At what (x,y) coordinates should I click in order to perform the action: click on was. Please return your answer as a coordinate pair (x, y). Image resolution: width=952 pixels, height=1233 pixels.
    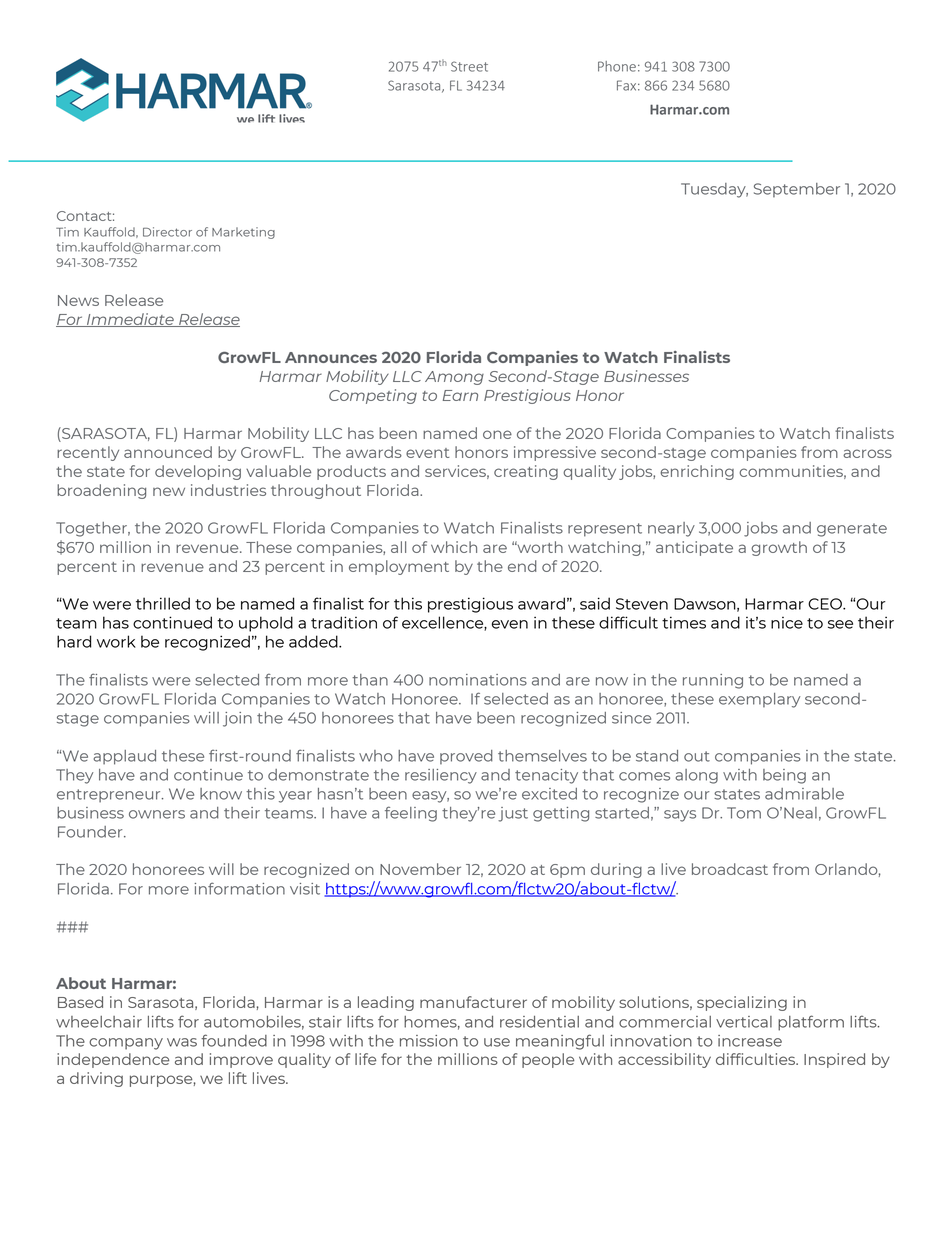
    Looking at the image, I should click on (182, 1042).
